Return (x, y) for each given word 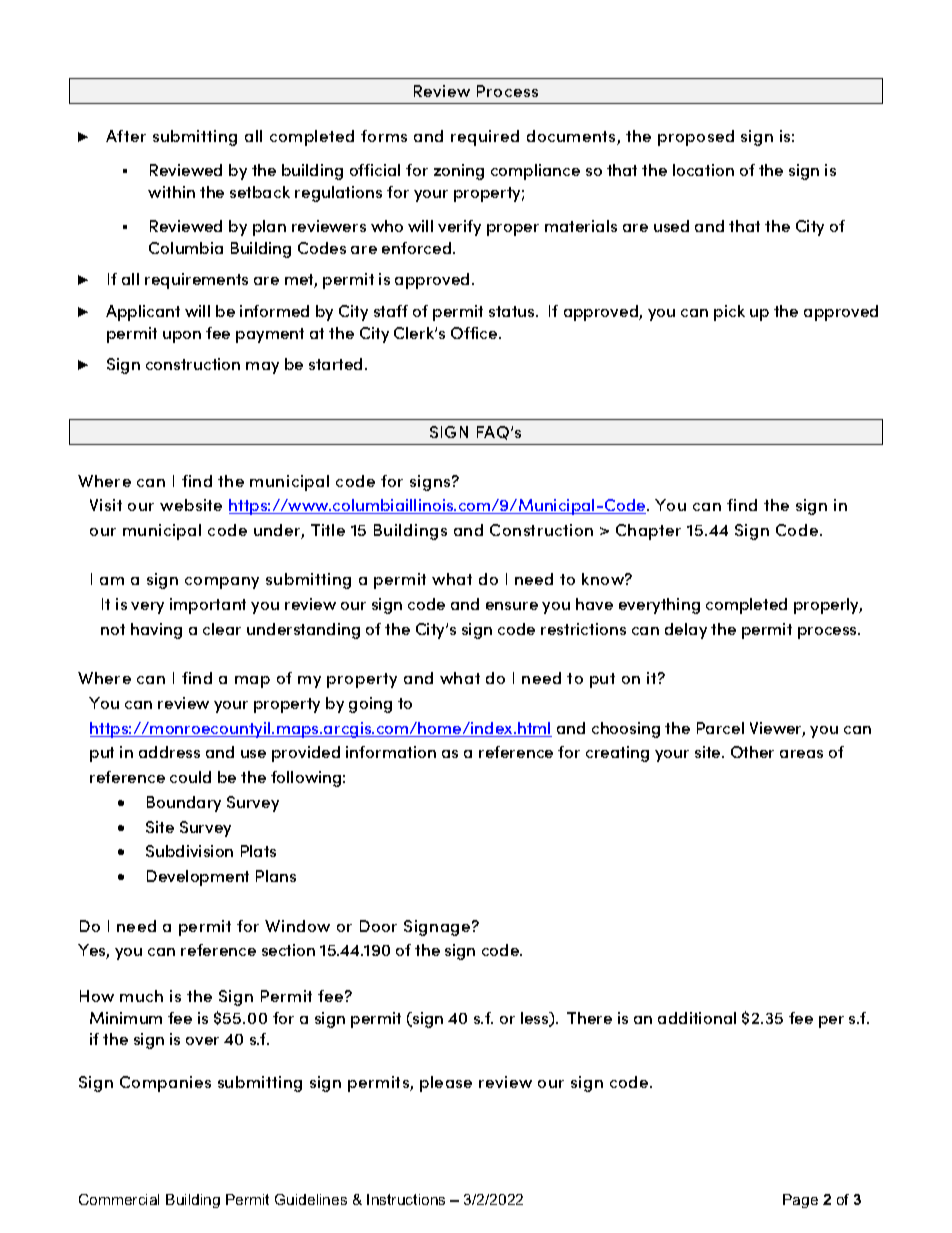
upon (182, 337)
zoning (459, 172)
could (190, 777)
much (141, 996)
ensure (512, 606)
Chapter (648, 532)
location (703, 170)
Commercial (119, 1199)
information (391, 752)
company (222, 583)
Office (475, 333)
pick (729, 313)
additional (697, 1018)
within (171, 192)
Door (378, 926)
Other (752, 752)
